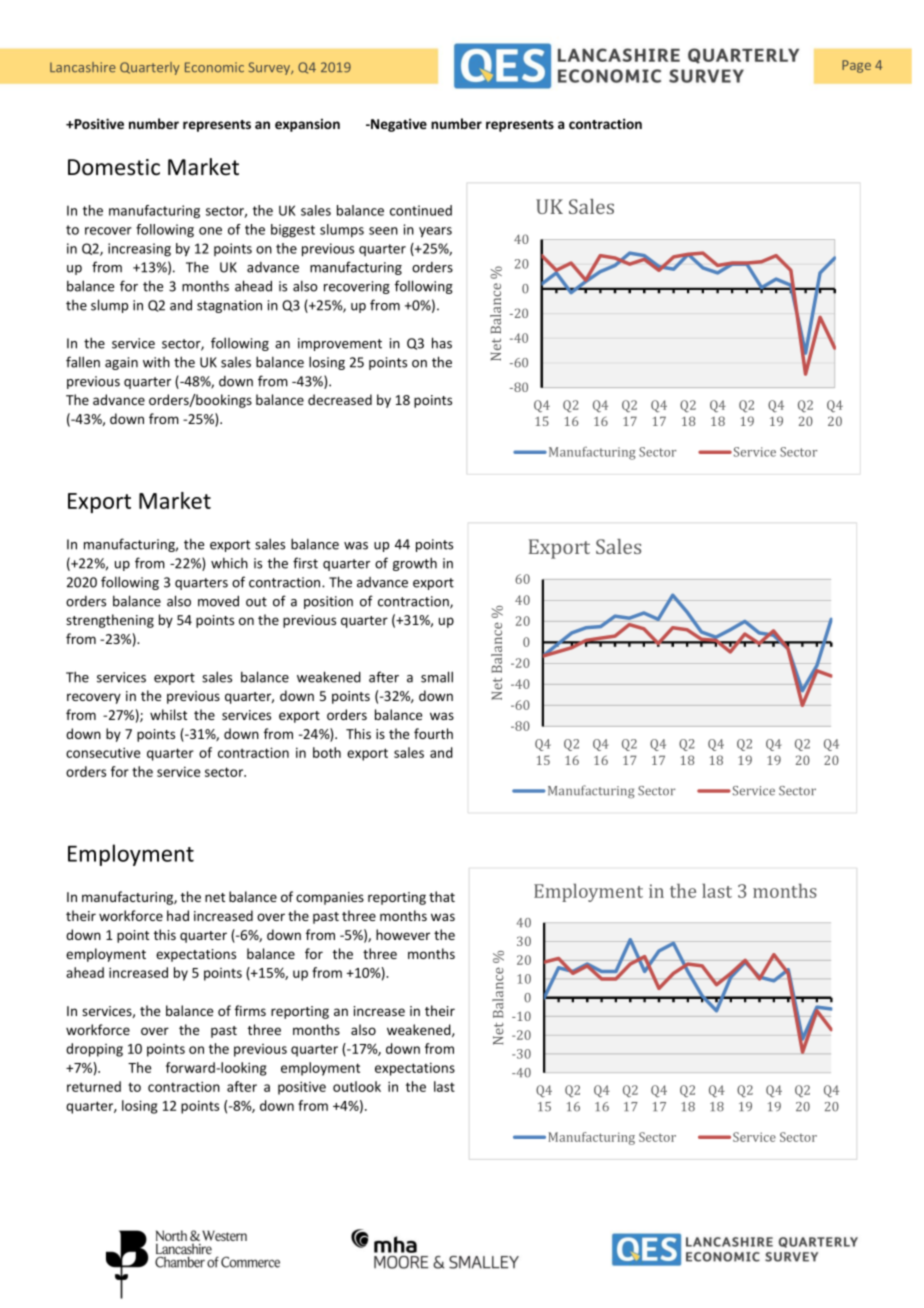  Describe the element at coordinates (357, 1086) in the image. I see `outlook` at that location.
